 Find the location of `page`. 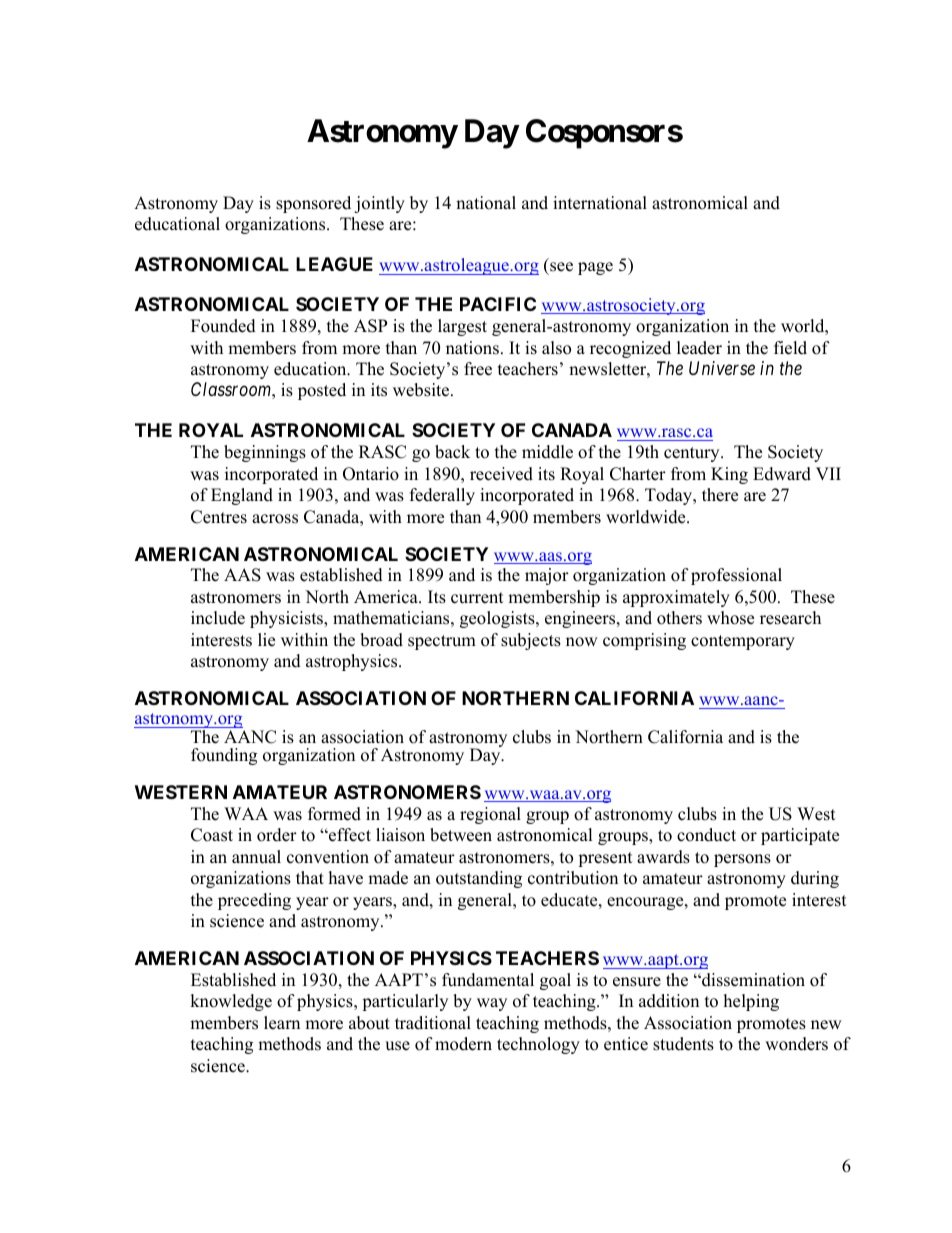

page is located at coordinates (595, 268).
